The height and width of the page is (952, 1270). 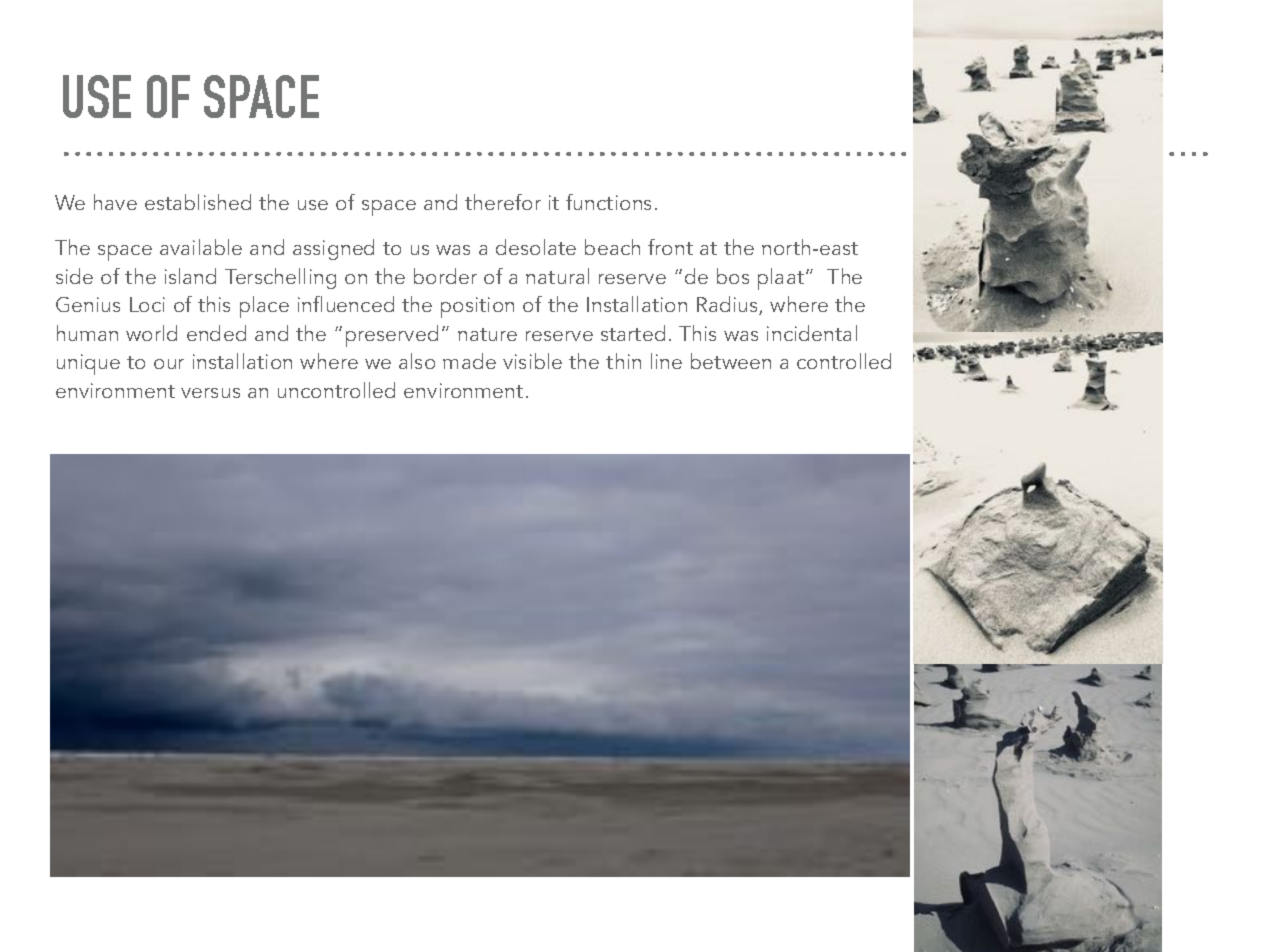 What do you see at coordinates (151, 333) in the page?
I see `world` at bounding box center [151, 333].
